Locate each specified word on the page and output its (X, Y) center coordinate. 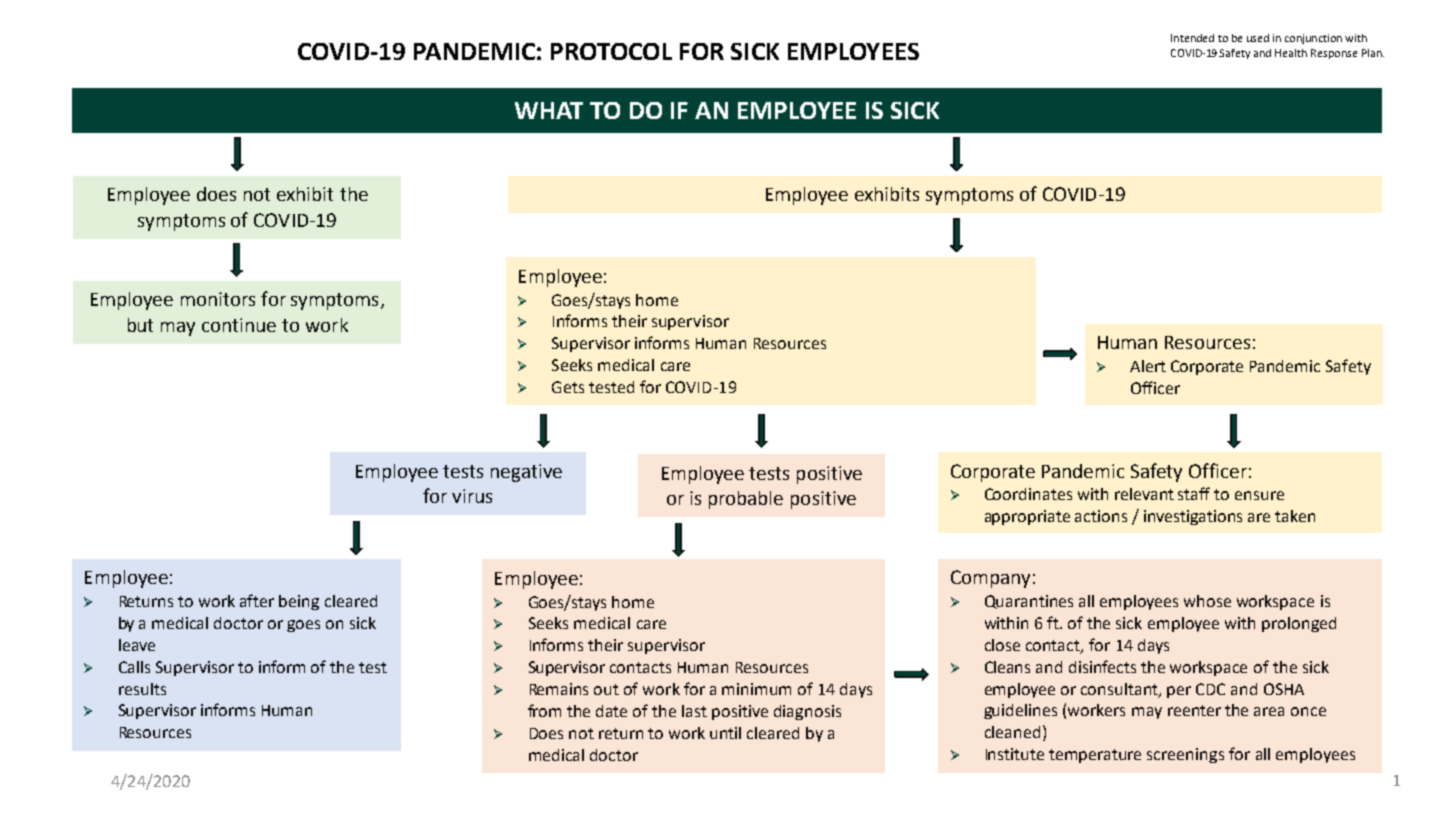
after (257, 600)
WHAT (549, 110)
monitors (218, 299)
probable (746, 500)
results (142, 689)
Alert (1148, 366)
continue (239, 325)
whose (1207, 601)
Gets (568, 387)
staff (1194, 493)
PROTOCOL (611, 51)
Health (1291, 53)
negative (526, 473)
